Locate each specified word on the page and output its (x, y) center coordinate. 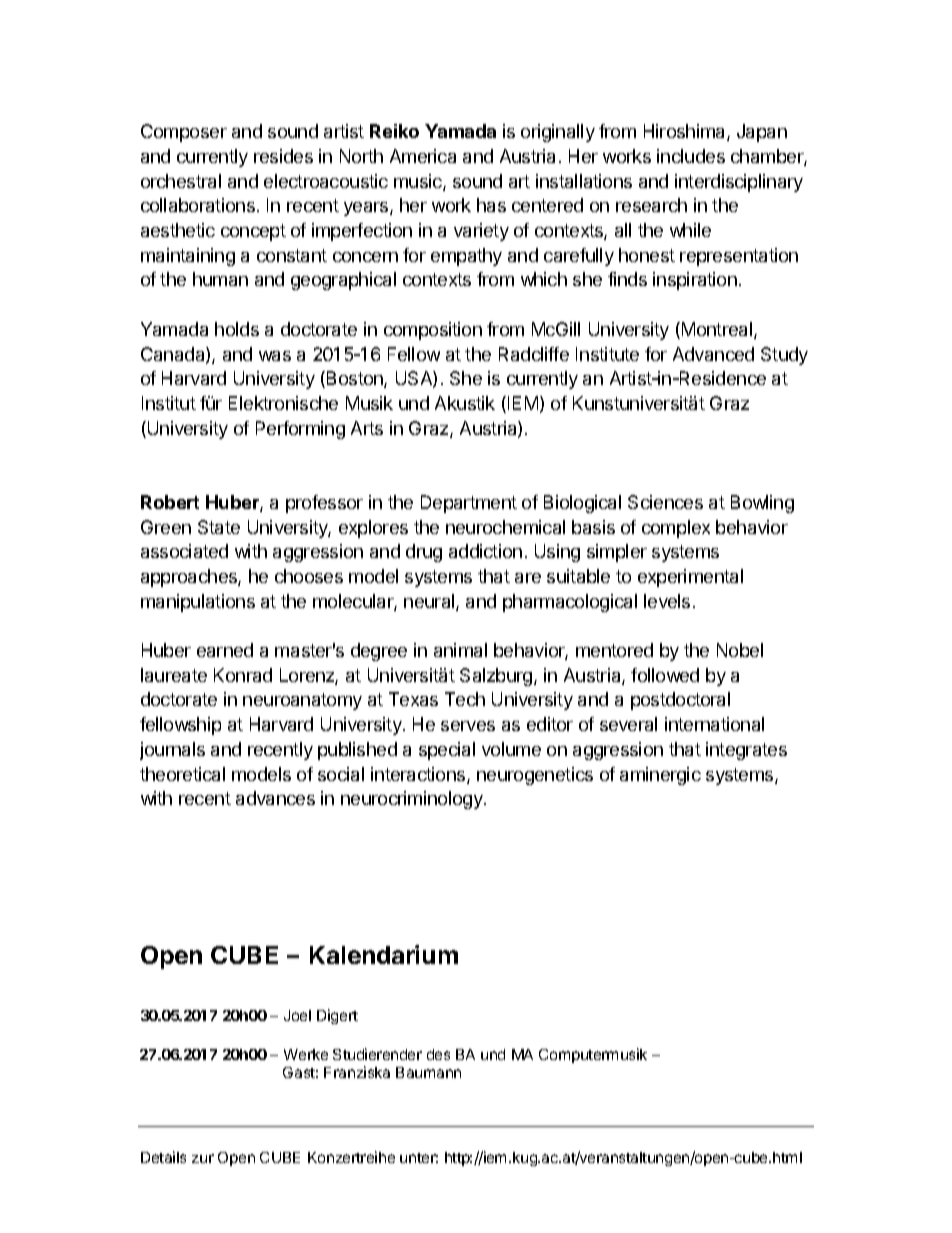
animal (460, 650)
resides (283, 156)
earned (225, 650)
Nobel (740, 650)
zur (203, 1158)
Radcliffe (534, 354)
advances (275, 798)
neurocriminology (413, 800)
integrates (746, 751)
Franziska (357, 1072)
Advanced (713, 354)
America (423, 156)
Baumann (428, 1072)
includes (691, 156)
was (275, 356)
